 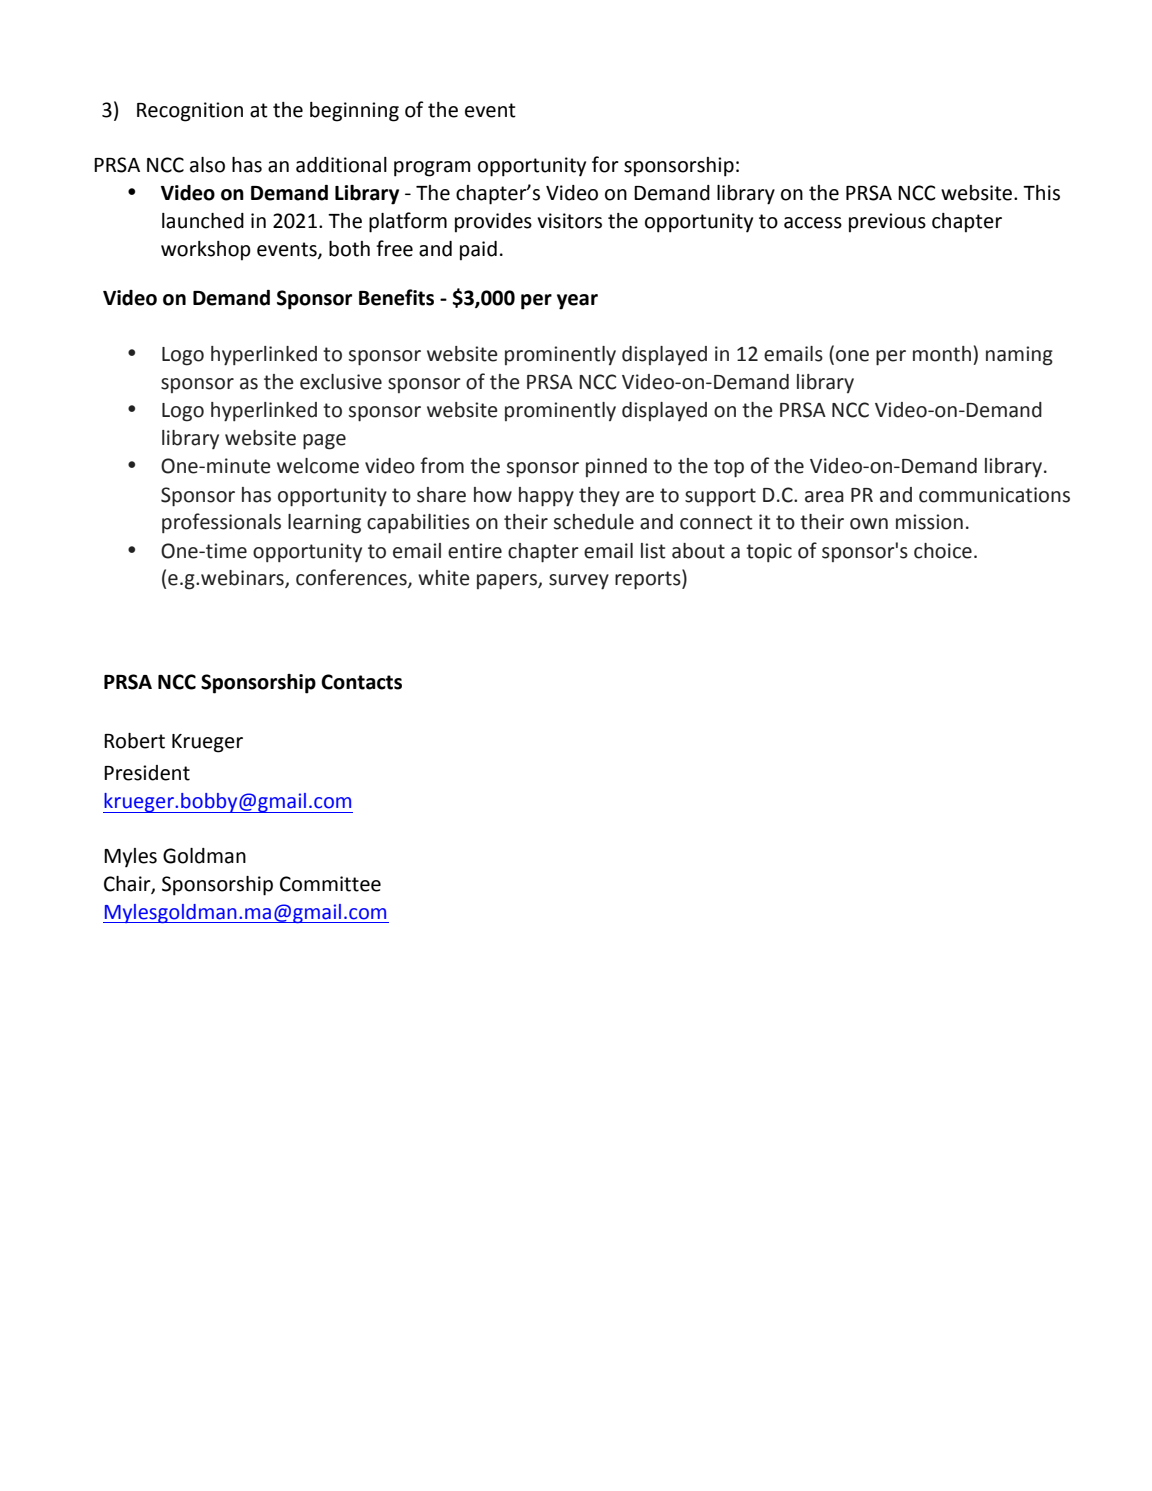 What do you see at coordinates (579, 582) in the screenshot?
I see `survey` at bounding box center [579, 582].
